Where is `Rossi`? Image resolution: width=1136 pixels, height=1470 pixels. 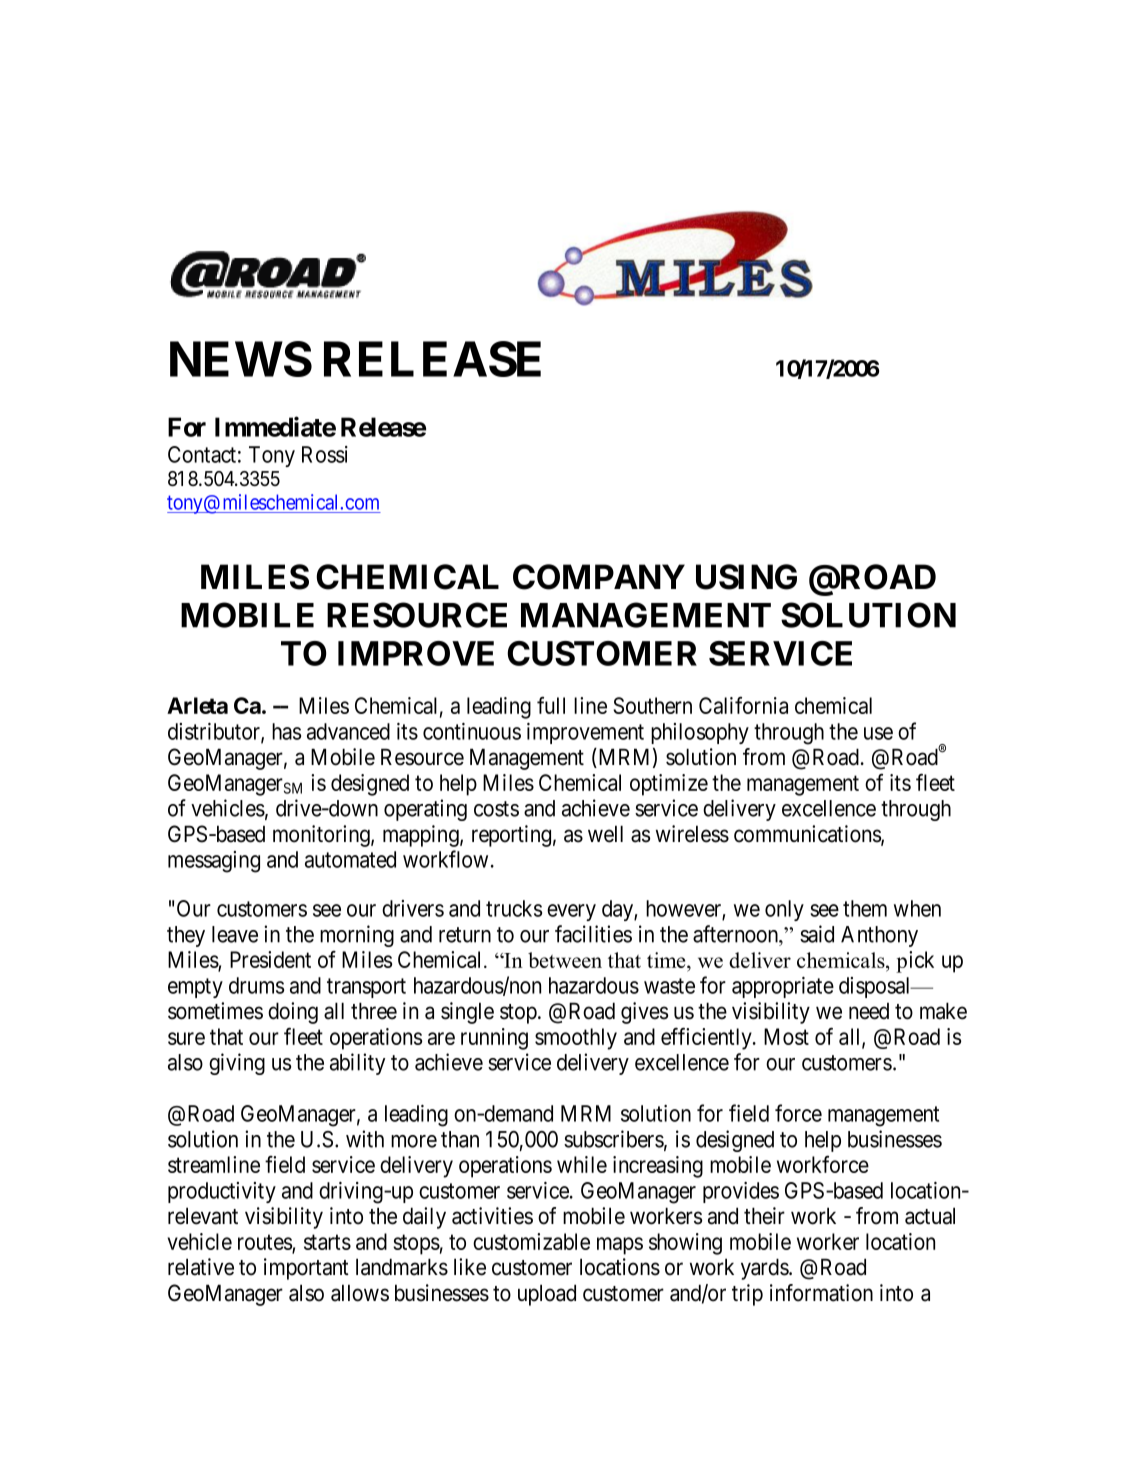
Rossi is located at coordinates (325, 454).
